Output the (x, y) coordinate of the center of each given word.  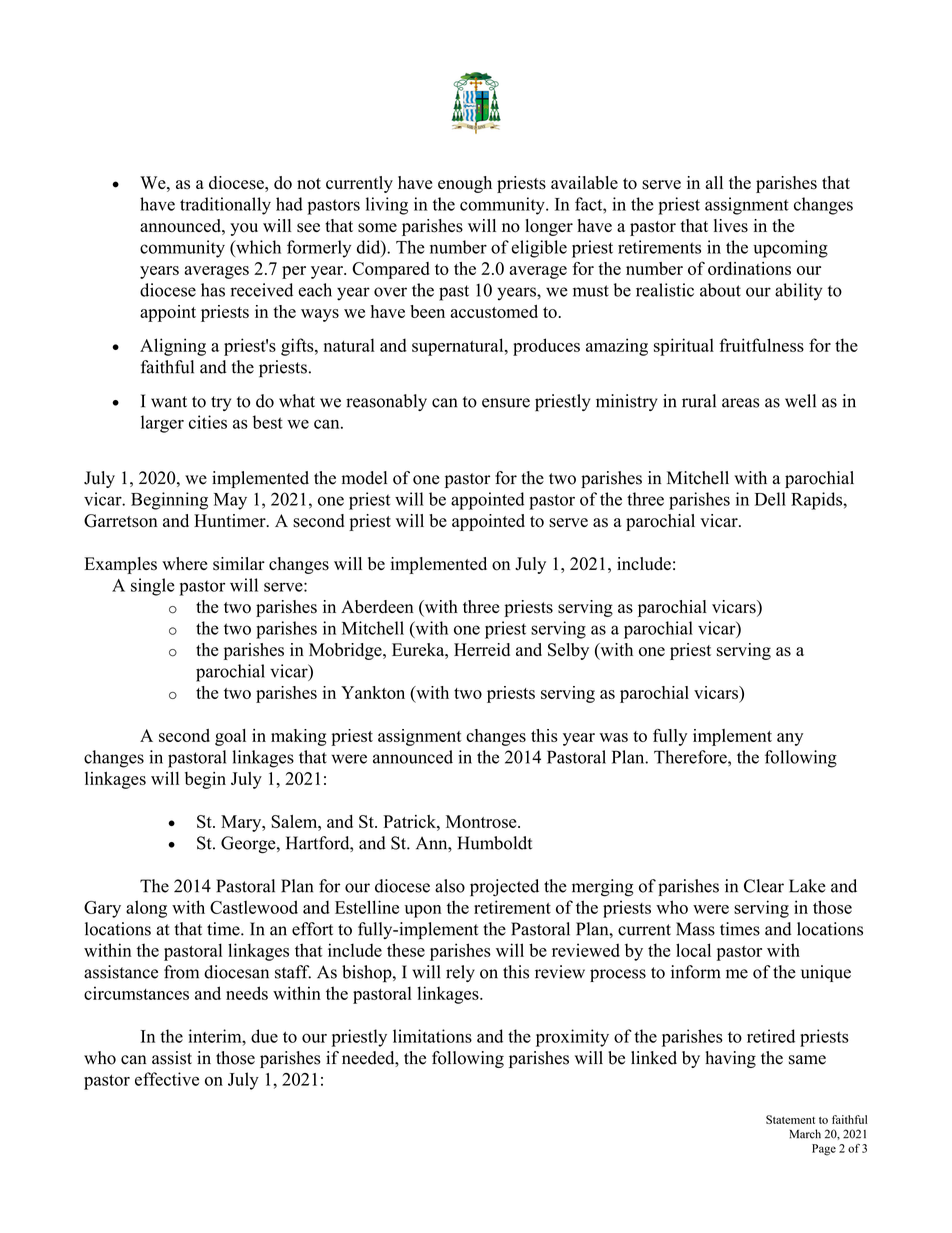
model (364, 478)
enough (465, 184)
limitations (432, 1036)
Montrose (482, 821)
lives (731, 226)
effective (167, 1079)
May (230, 501)
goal (230, 737)
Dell (770, 499)
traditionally (225, 206)
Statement (790, 1119)
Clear (764, 886)
